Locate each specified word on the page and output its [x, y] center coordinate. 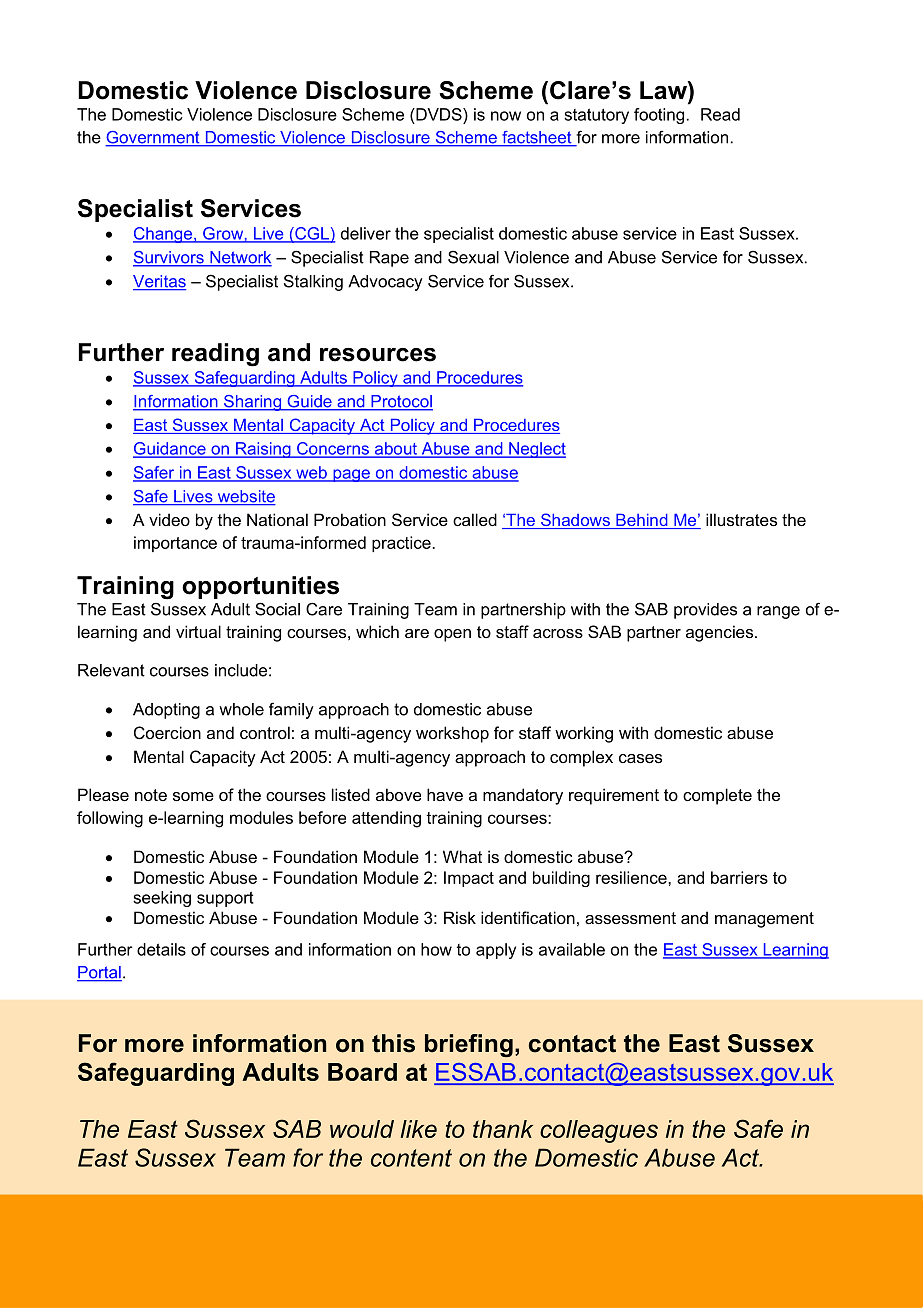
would [362, 1129]
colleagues [599, 1131]
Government [153, 138]
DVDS [439, 114]
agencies [721, 633]
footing [659, 116]
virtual [198, 631]
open [452, 635]
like [419, 1129]
